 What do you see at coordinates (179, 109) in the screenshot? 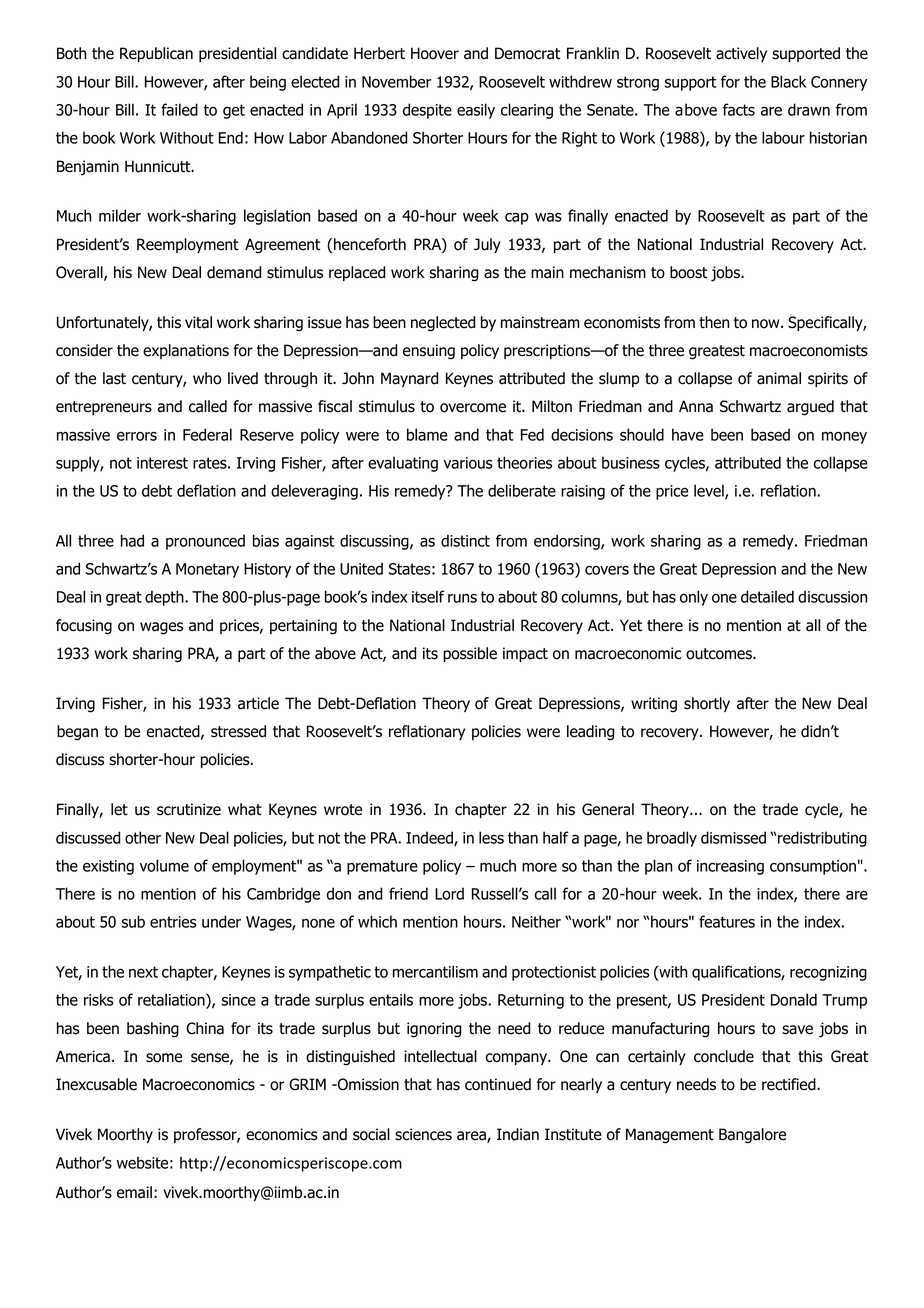
I see `failed` at bounding box center [179, 109].
